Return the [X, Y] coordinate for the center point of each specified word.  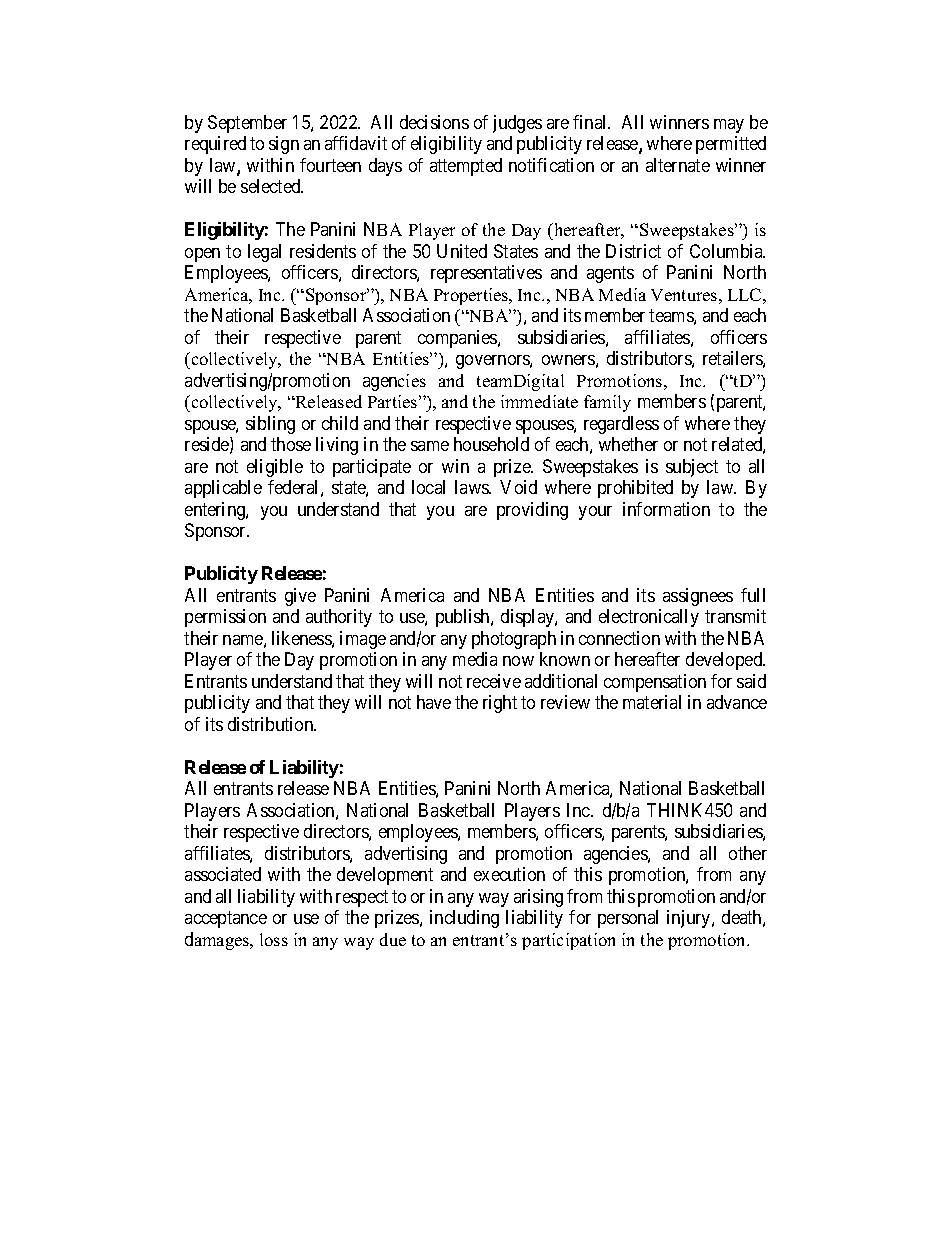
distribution [272, 724]
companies [458, 339]
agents [610, 275]
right [500, 704]
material [652, 702]
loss [274, 939]
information [666, 509]
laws [472, 487]
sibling [270, 425]
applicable [223, 489]
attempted [466, 167]
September [247, 124]
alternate [678, 165]
